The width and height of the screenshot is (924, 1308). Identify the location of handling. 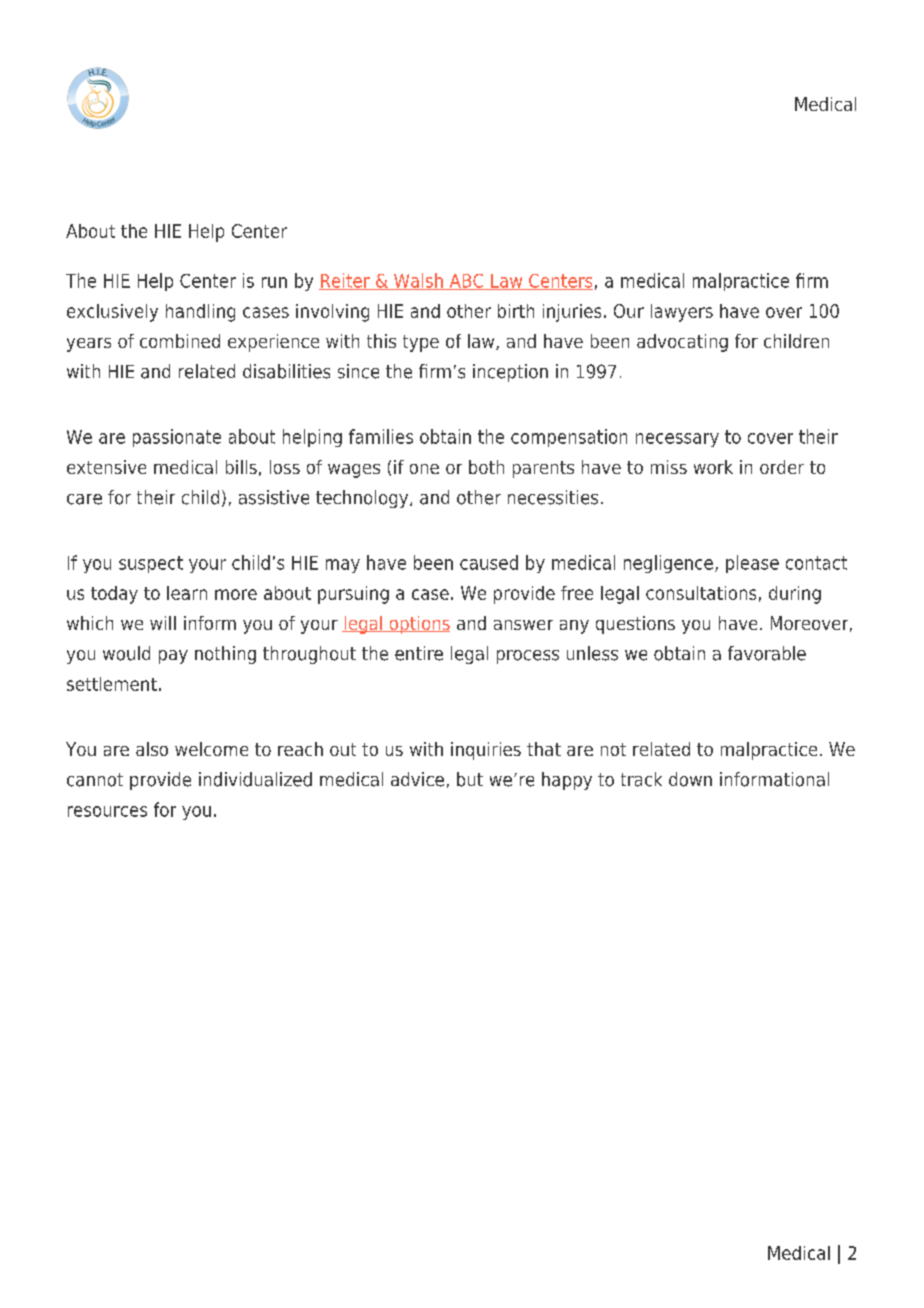
(200, 313).
